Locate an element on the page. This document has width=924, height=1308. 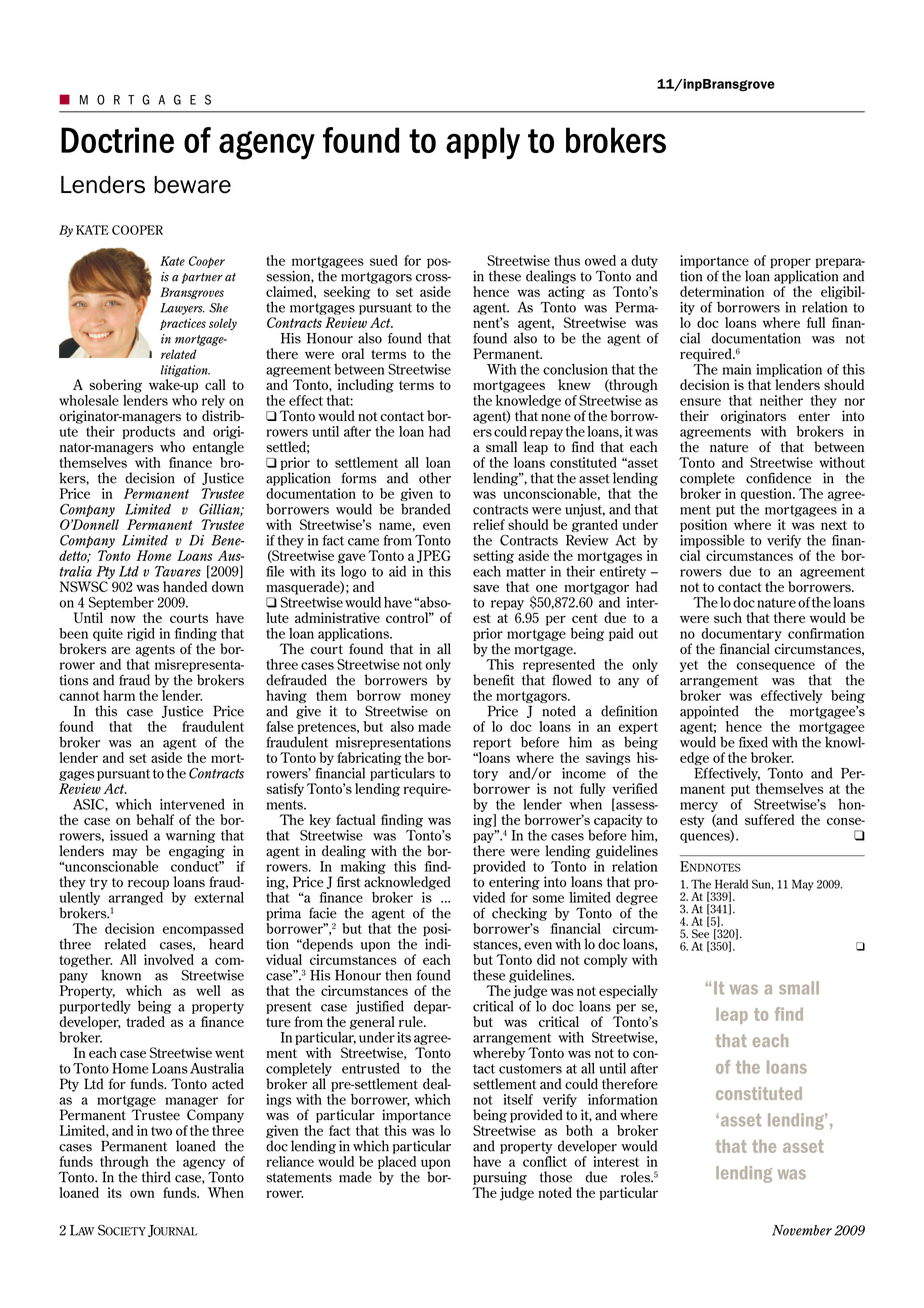
duty is located at coordinates (644, 263).
